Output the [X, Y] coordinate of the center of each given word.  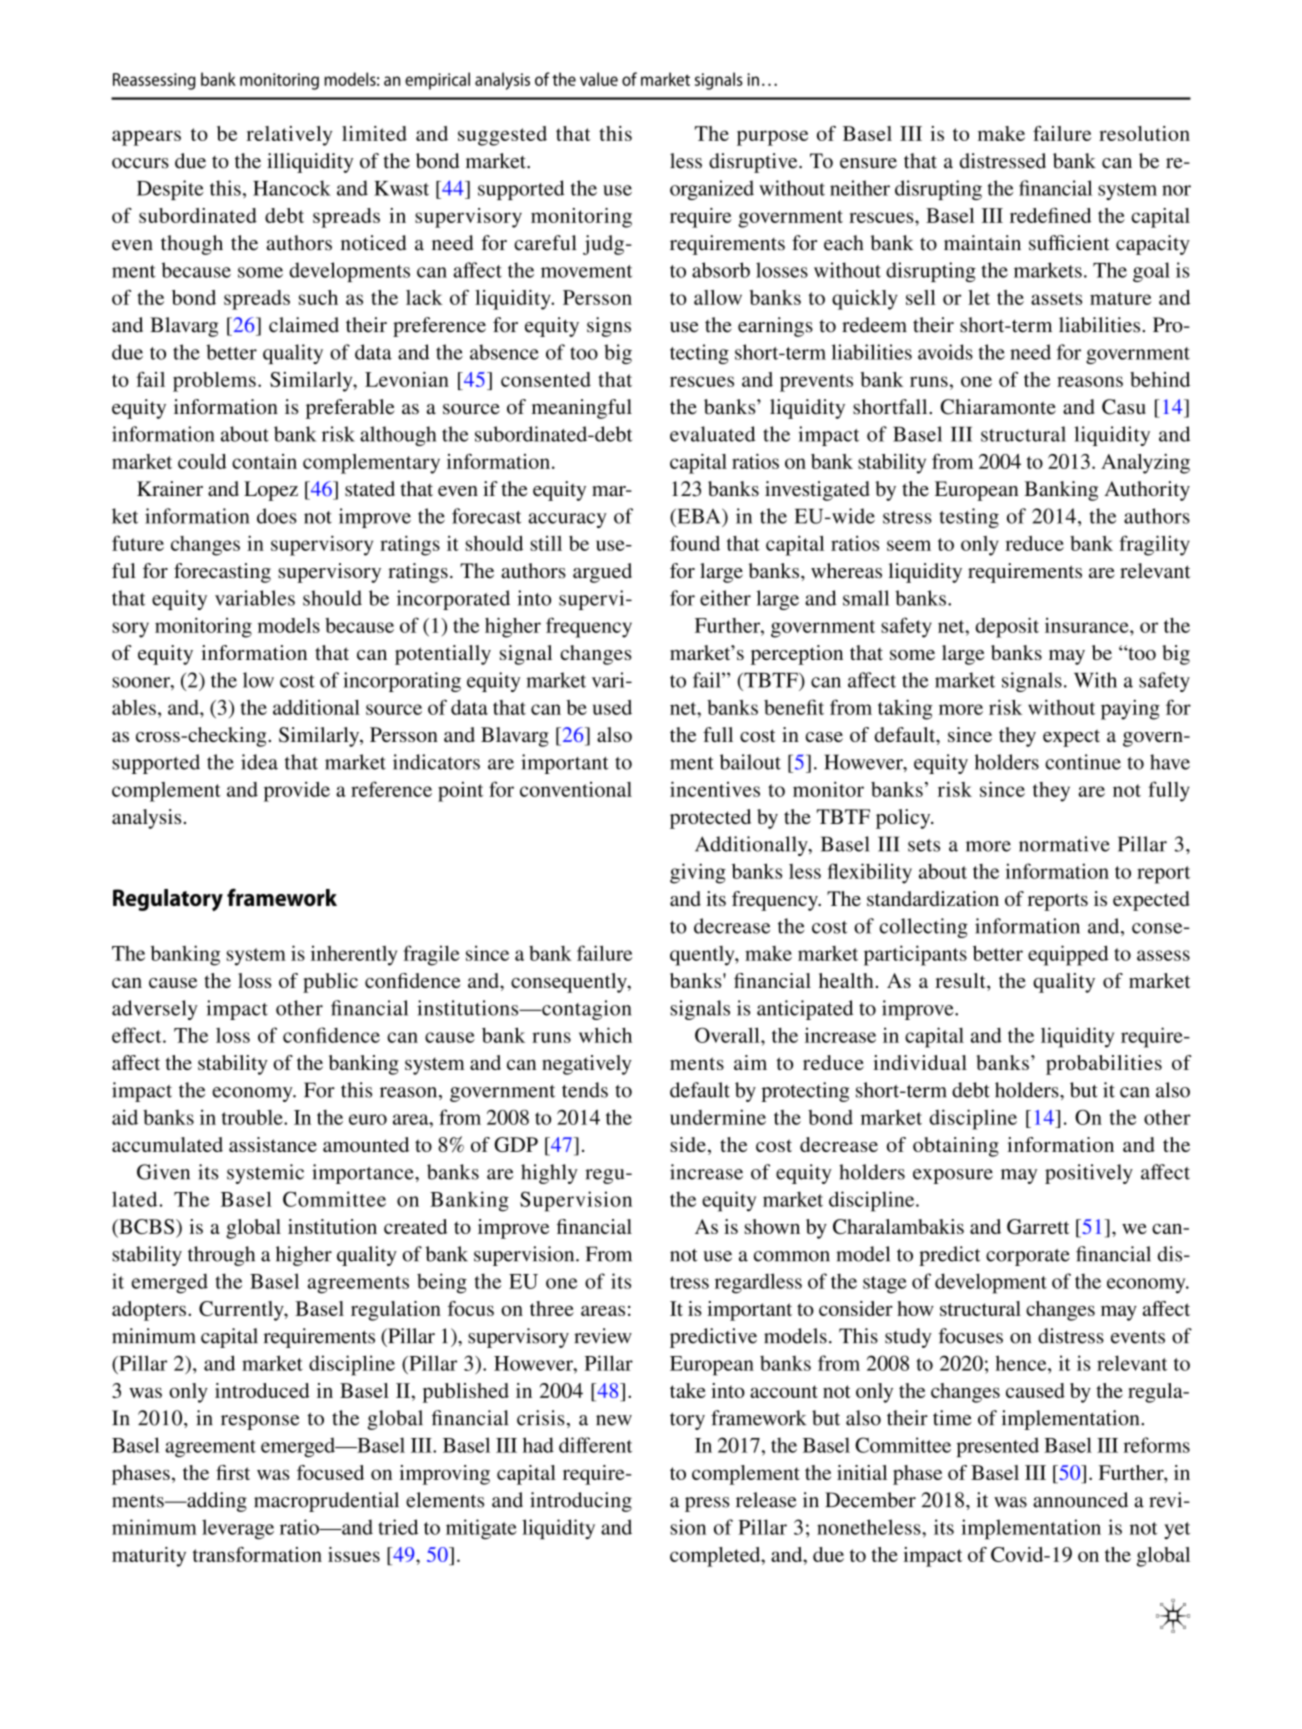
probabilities [1104, 1065]
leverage [238, 1529]
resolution [1144, 133]
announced [1080, 1500]
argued [602, 573]
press [707, 1504]
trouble [253, 1117]
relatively [289, 136]
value [599, 79]
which [605, 1035]
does [277, 516]
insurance [1088, 625]
